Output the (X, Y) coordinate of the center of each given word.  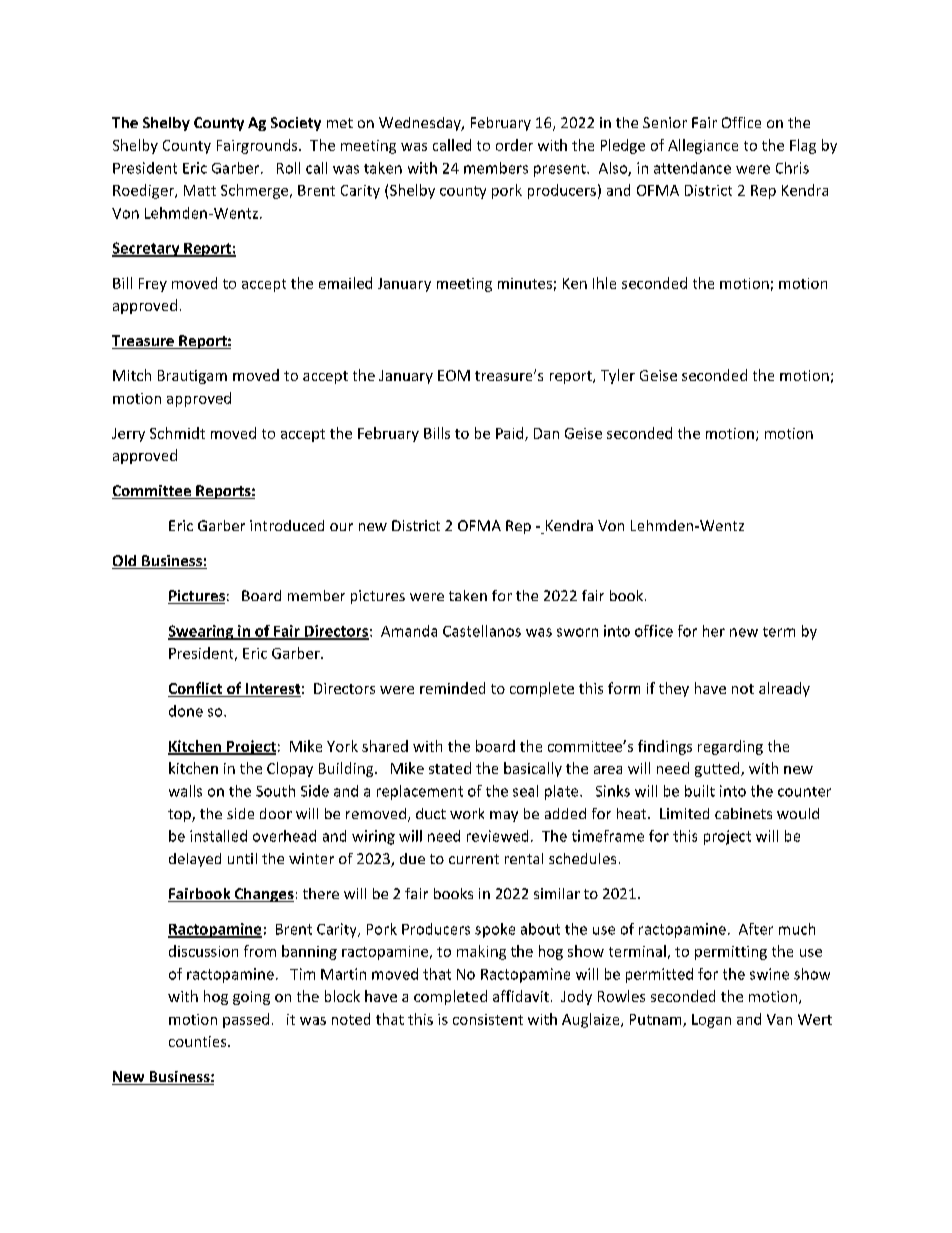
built (700, 791)
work (467, 813)
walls (185, 791)
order (514, 145)
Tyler (618, 376)
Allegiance (703, 146)
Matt (200, 190)
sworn (577, 632)
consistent (488, 1019)
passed (246, 1020)
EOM (454, 375)
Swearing (202, 632)
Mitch (132, 375)
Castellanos (482, 631)
